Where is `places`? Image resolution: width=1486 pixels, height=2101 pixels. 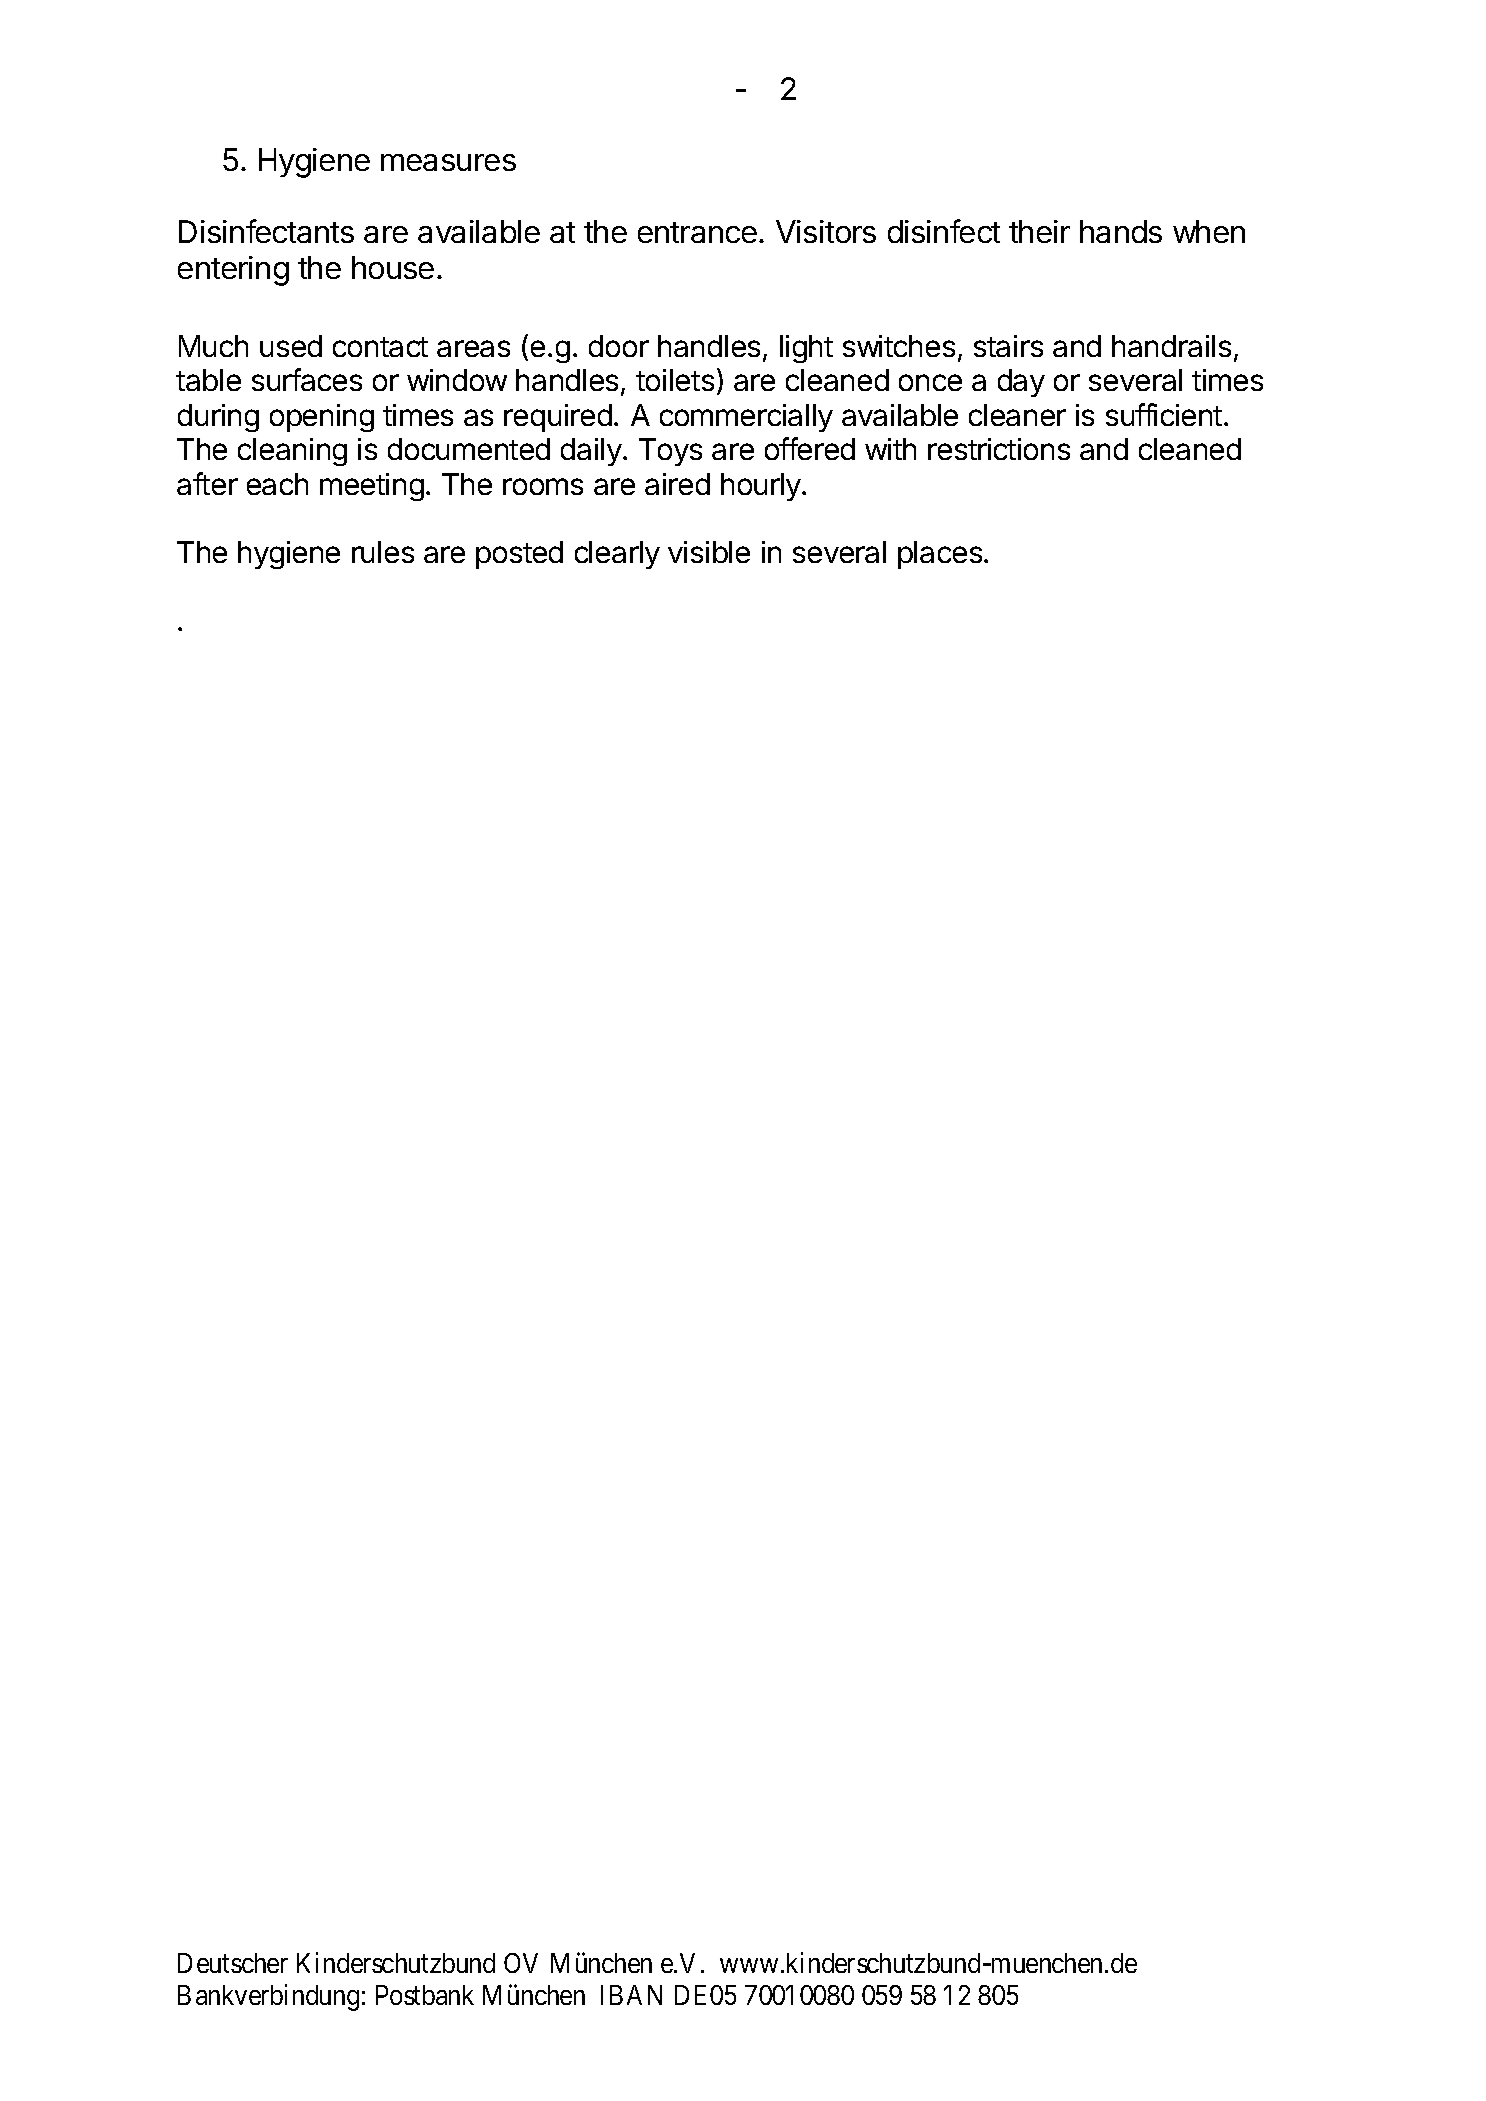 places is located at coordinates (940, 555).
